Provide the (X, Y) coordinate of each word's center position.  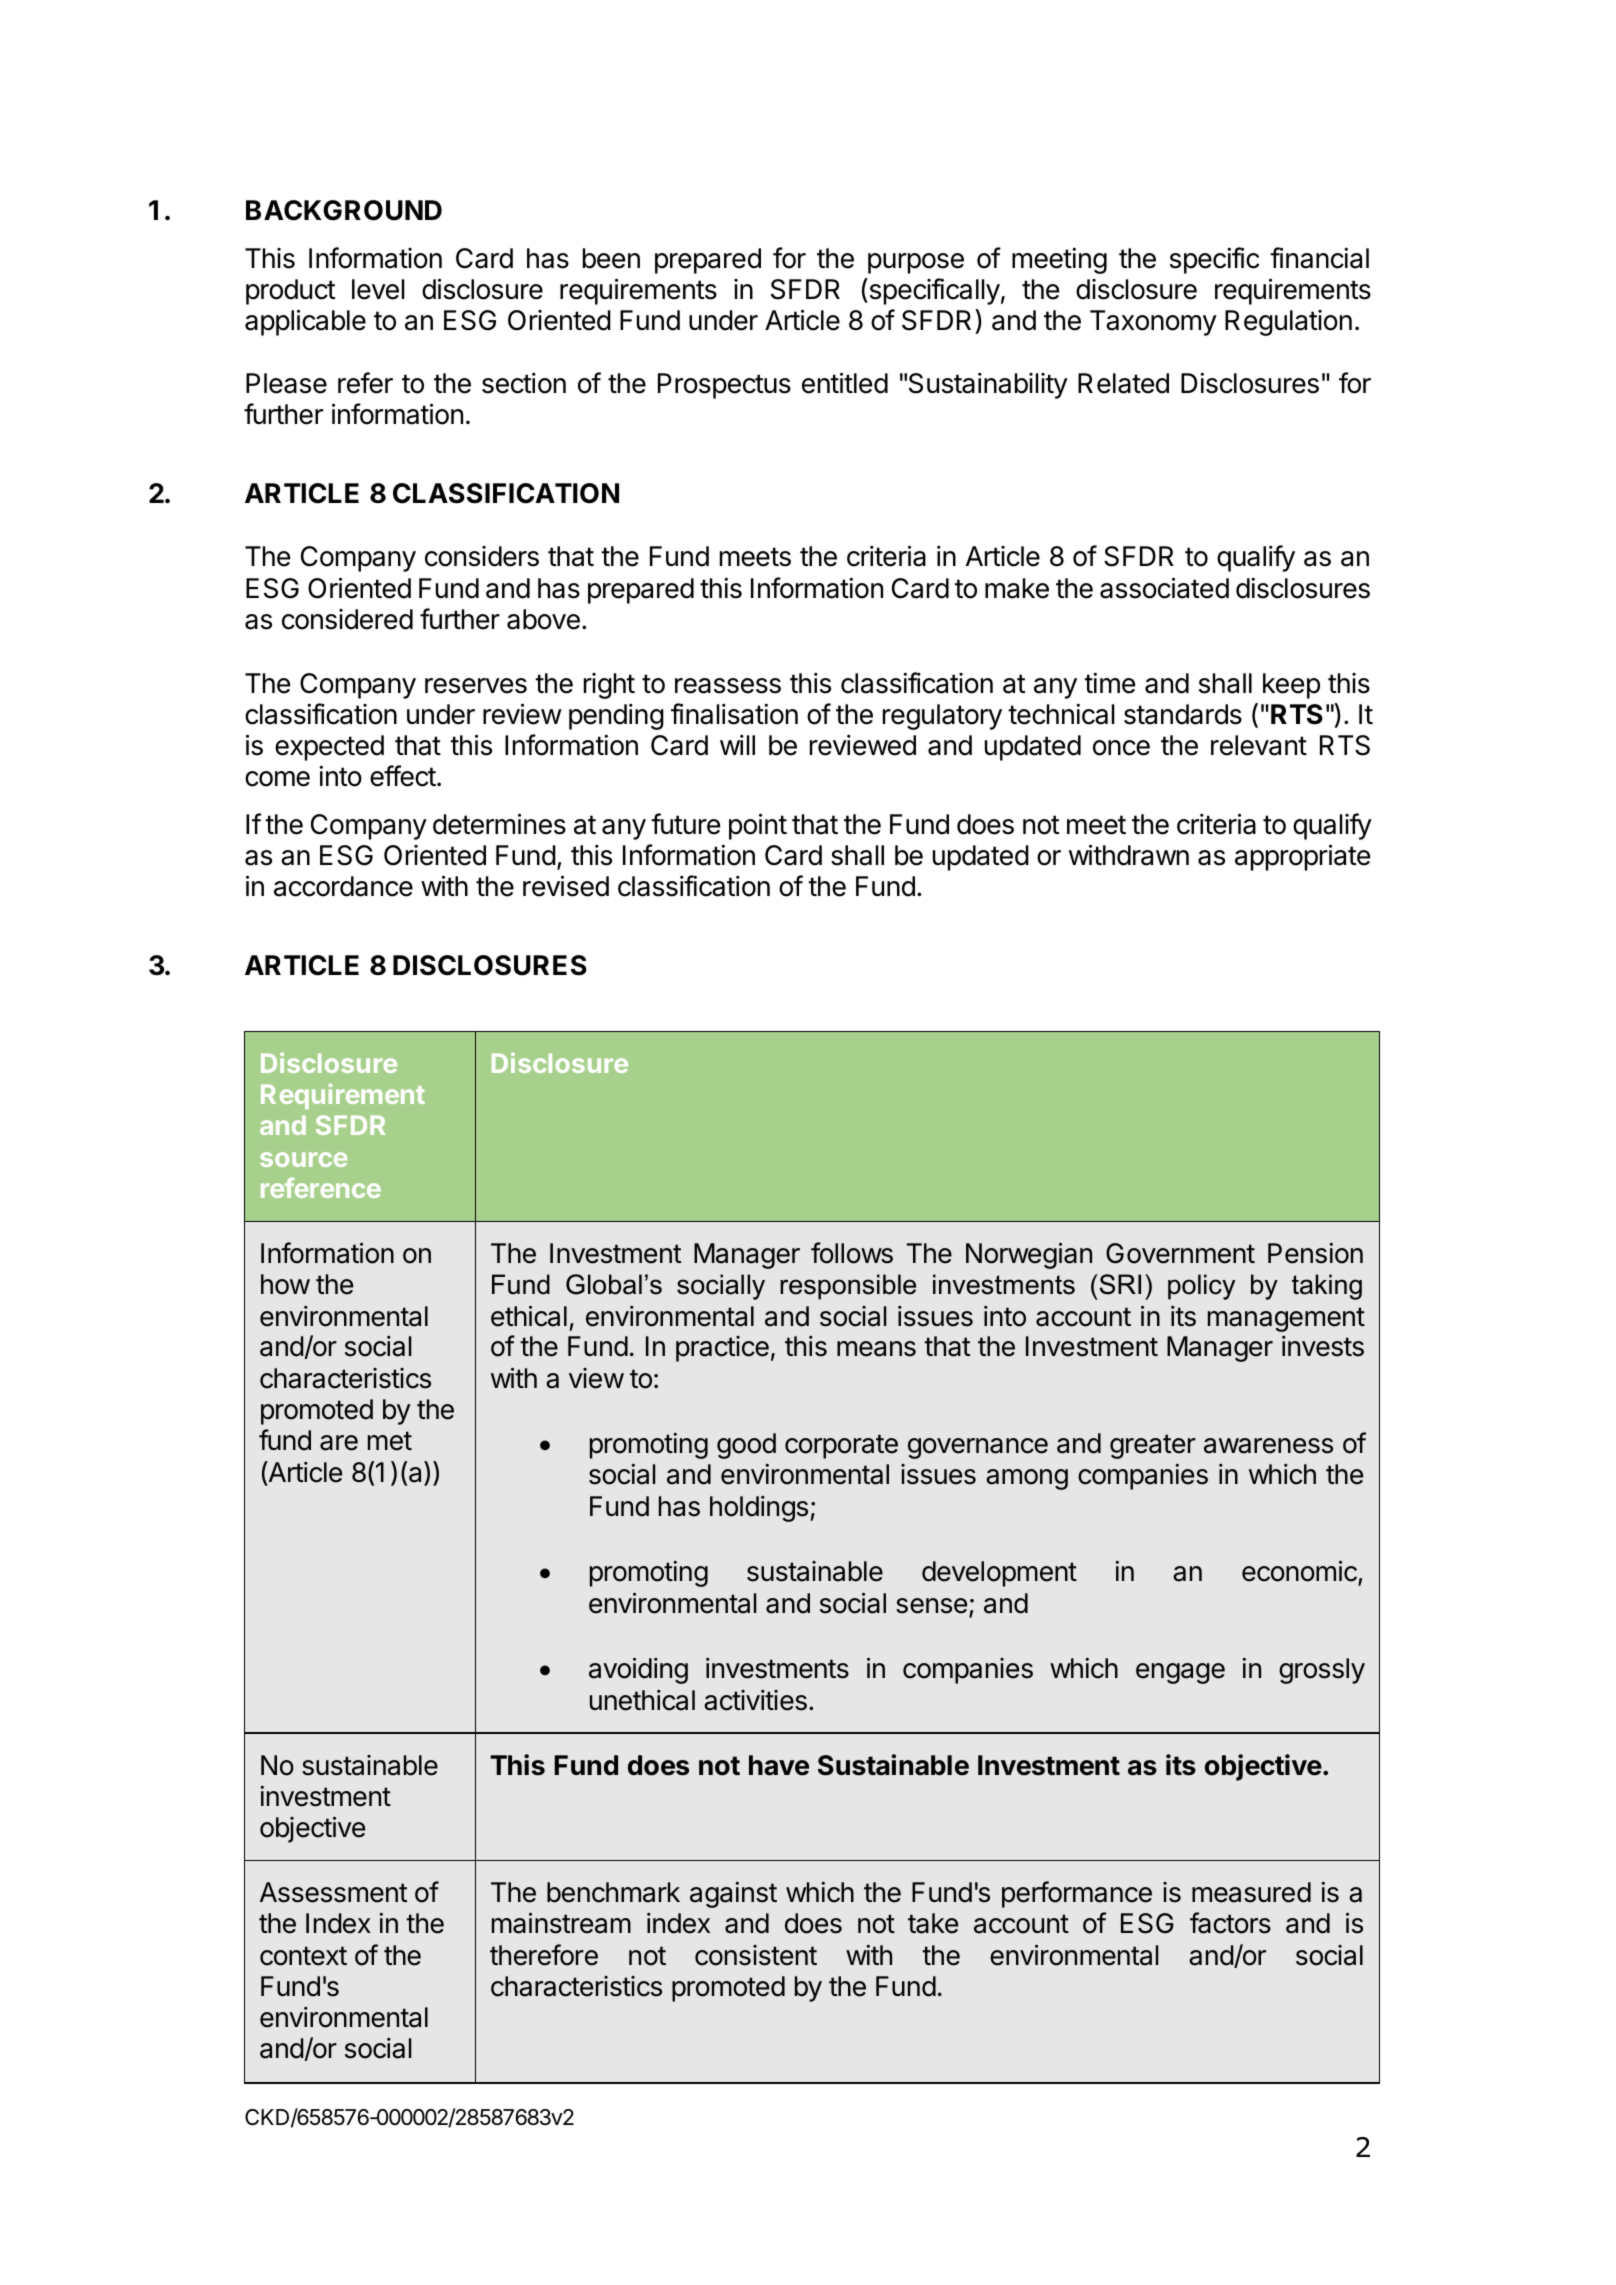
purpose (916, 263)
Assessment (333, 1892)
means (876, 1349)
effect (403, 776)
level (378, 289)
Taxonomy (1153, 323)
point (758, 826)
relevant (1259, 745)
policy (1201, 1287)
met (390, 1441)
